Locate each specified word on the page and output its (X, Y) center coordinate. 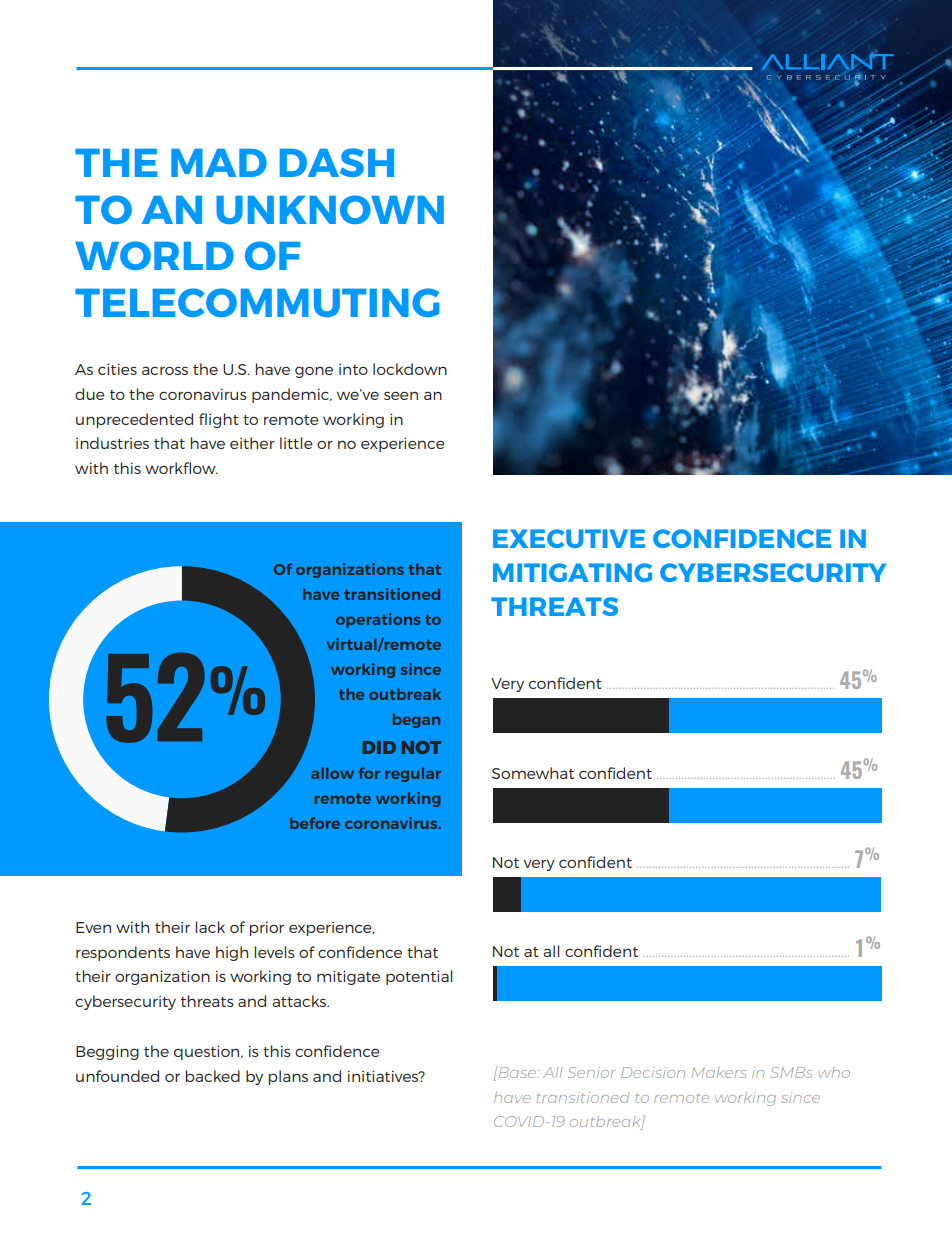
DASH (337, 162)
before (315, 823)
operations (378, 620)
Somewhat (533, 773)
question (208, 1052)
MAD (219, 162)
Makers (719, 1072)
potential (419, 977)
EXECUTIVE (569, 538)
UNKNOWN (330, 209)
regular (413, 774)
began (416, 720)
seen (401, 395)
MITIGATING (572, 572)
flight (219, 420)
